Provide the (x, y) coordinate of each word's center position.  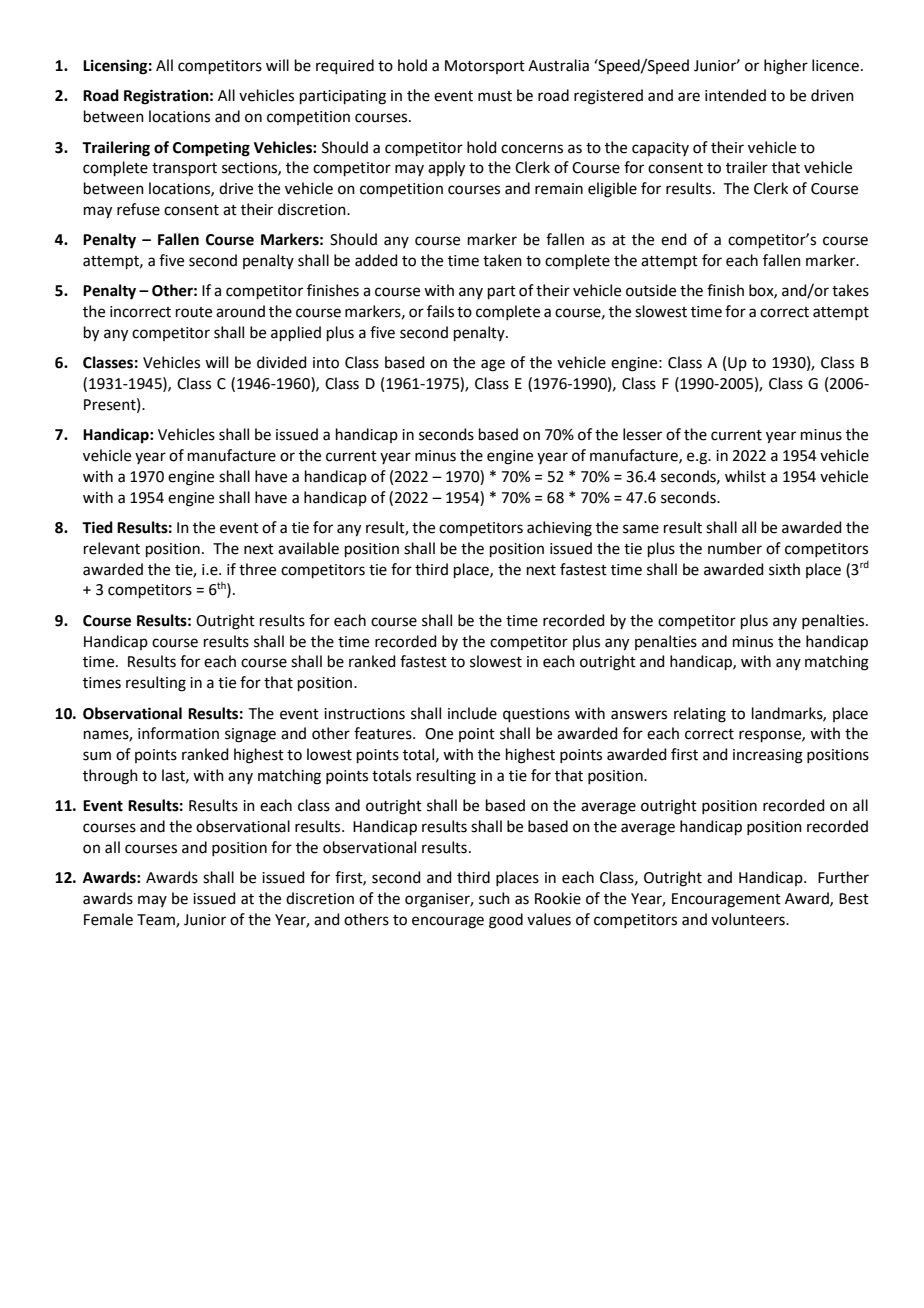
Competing (211, 149)
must (495, 96)
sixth (784, 569)
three (257, 569)
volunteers (749, 919)
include (472, 713)
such (494, 898)
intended (735, 95)
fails (440, 311)
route (194, 312)
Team (157, 921)
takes (850, 290)
